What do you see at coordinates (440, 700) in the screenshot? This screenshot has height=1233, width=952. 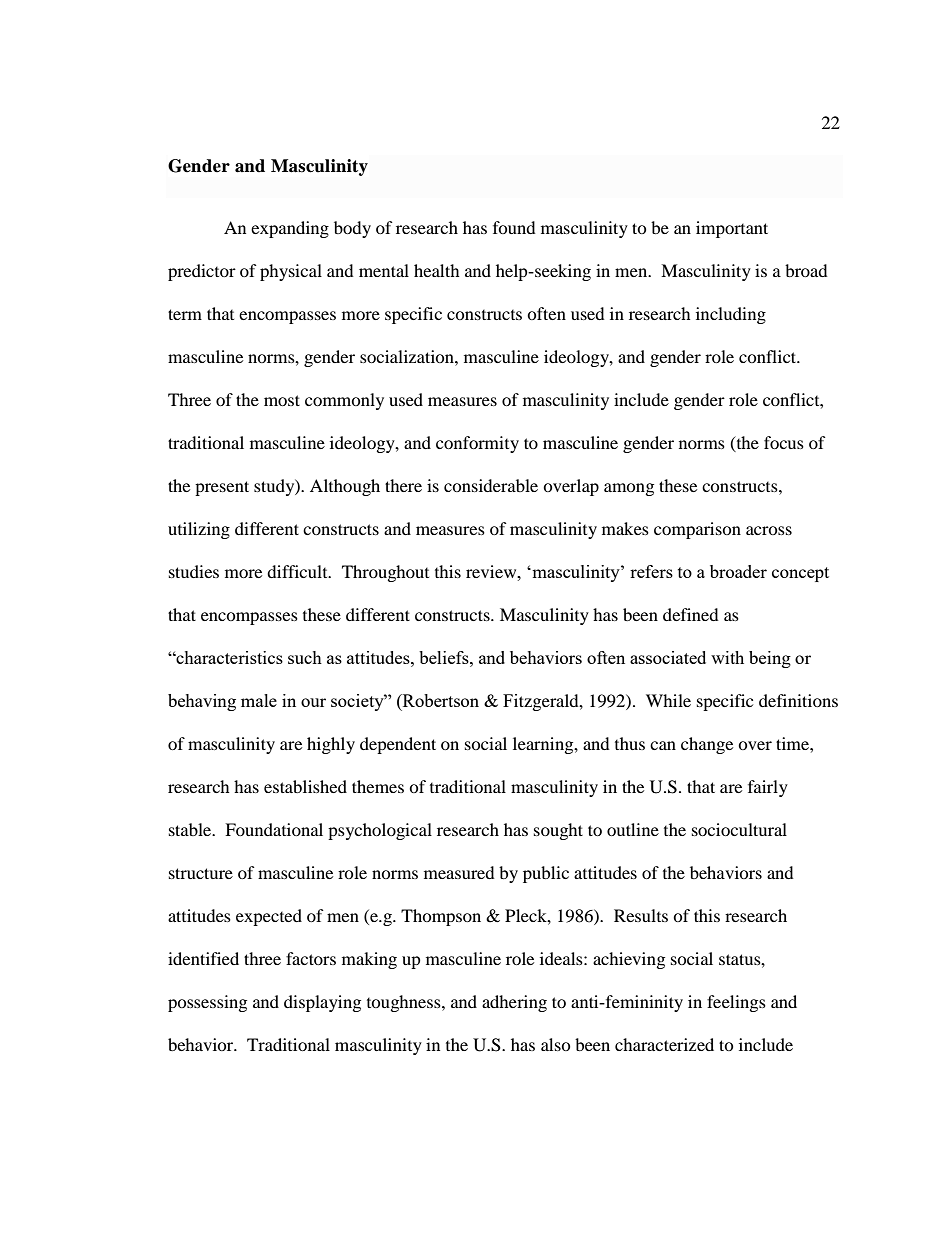 I see `Robertson` at bounding box center [440, 700].
